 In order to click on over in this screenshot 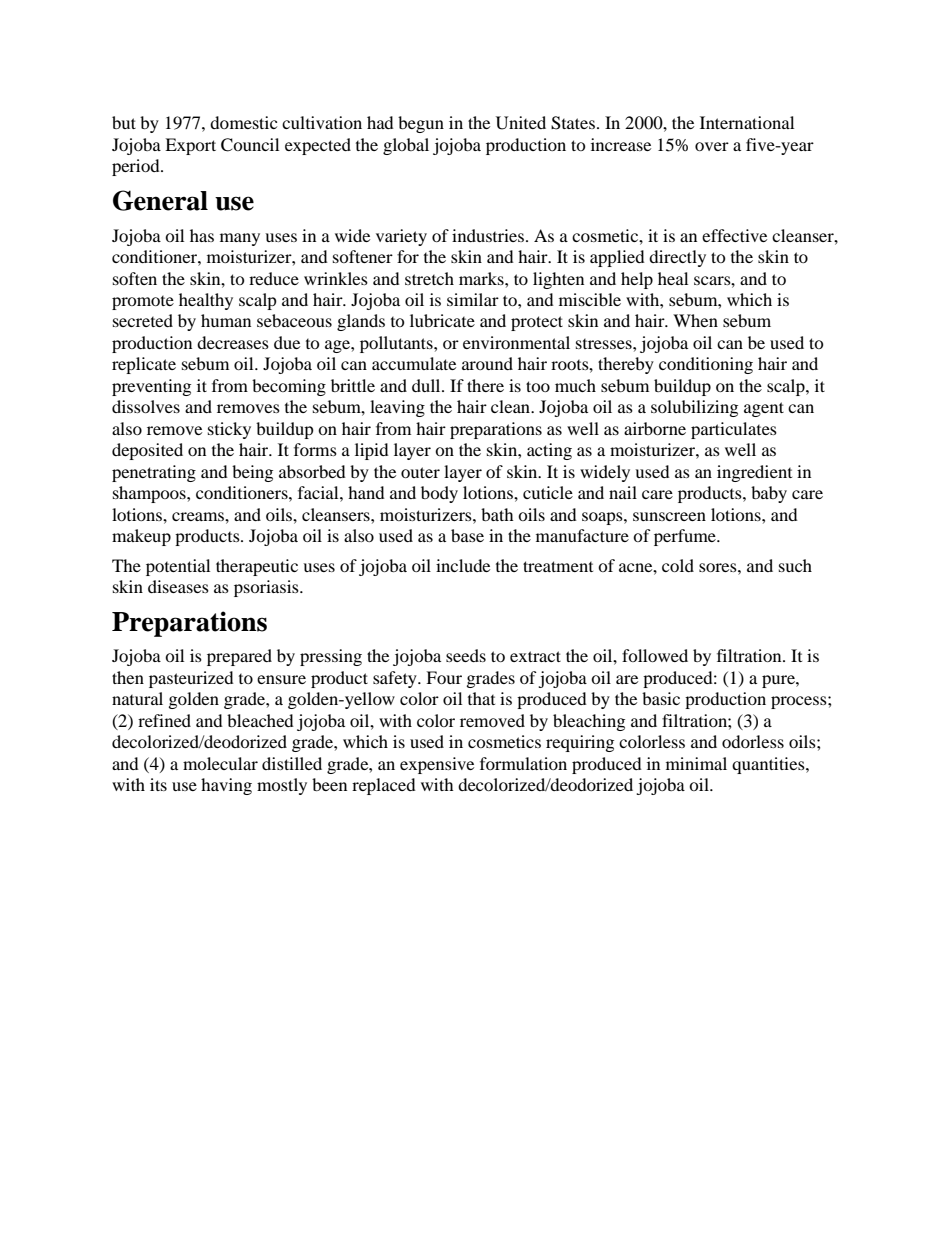, I will do `click(712, 146)`.
